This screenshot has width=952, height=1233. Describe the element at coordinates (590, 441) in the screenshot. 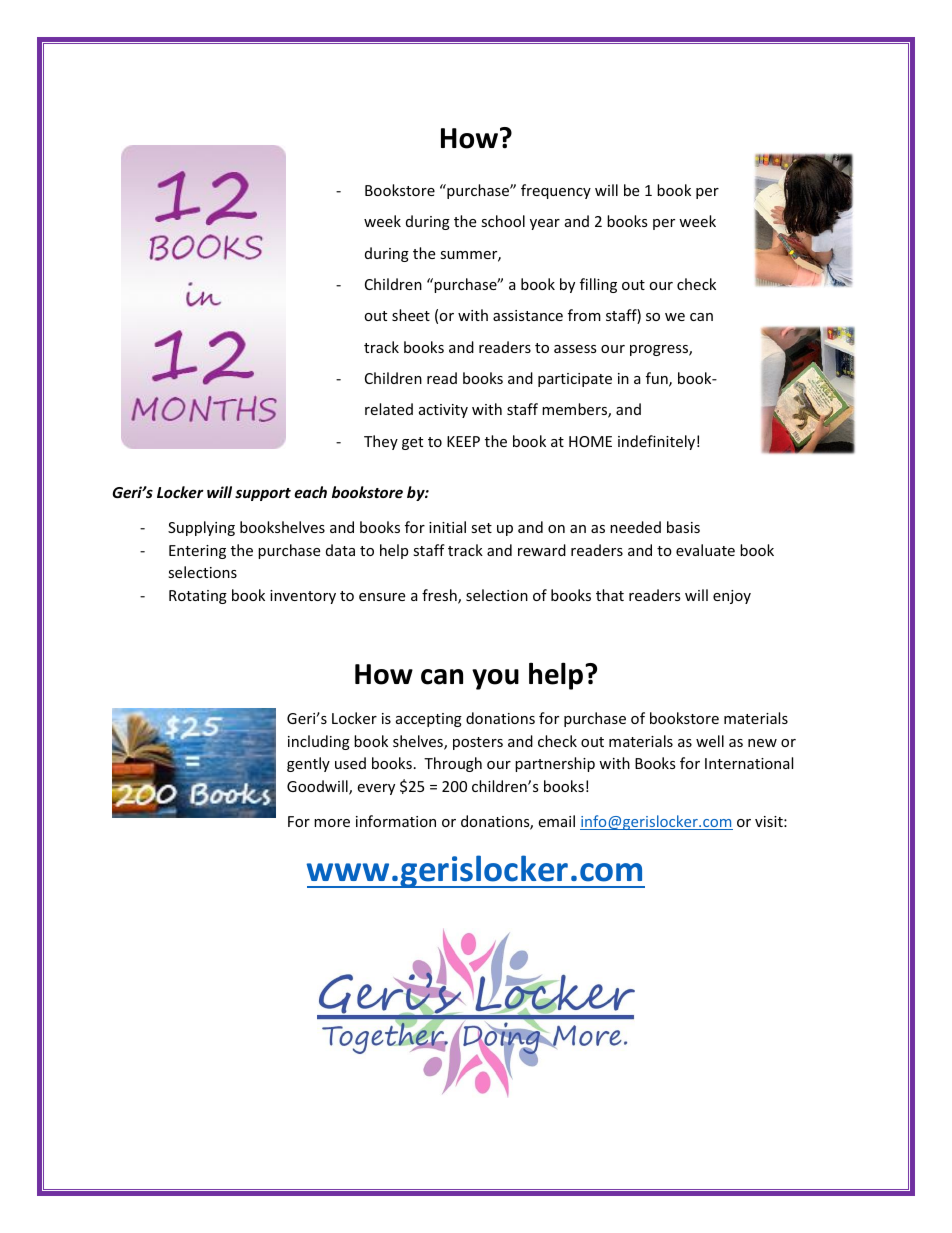

I see `HOME` at that location.
